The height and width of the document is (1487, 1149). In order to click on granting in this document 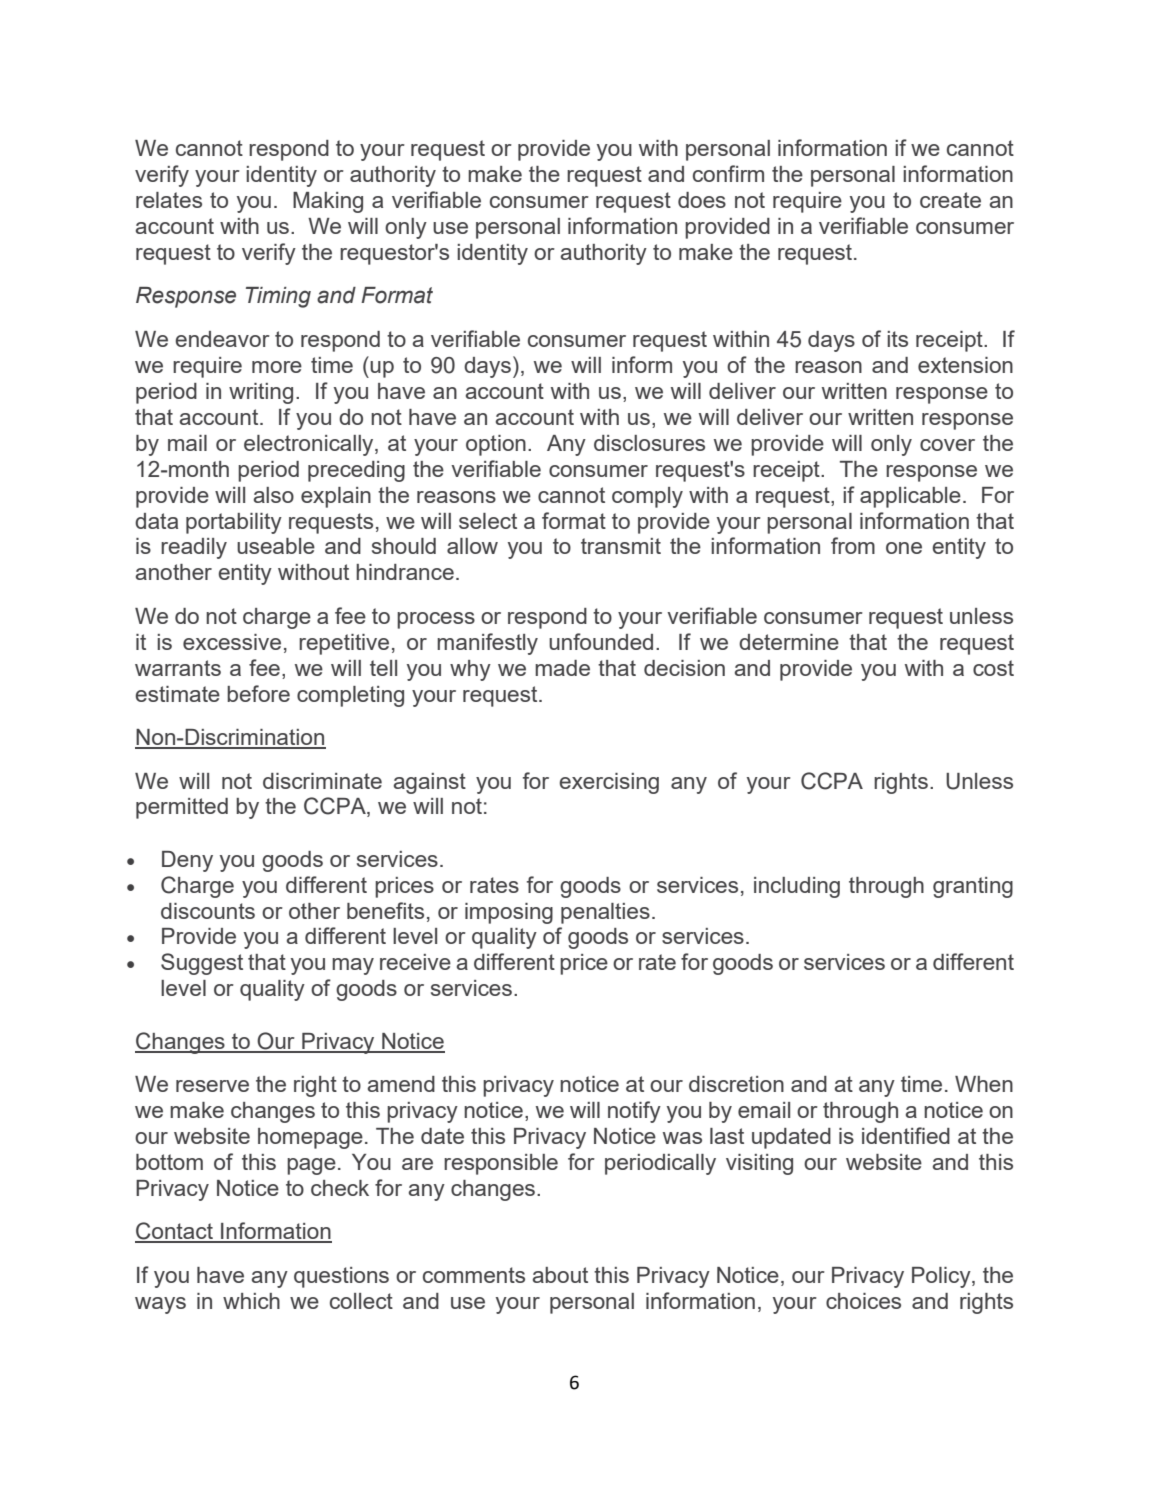, I will do `click(973, 887)`.
